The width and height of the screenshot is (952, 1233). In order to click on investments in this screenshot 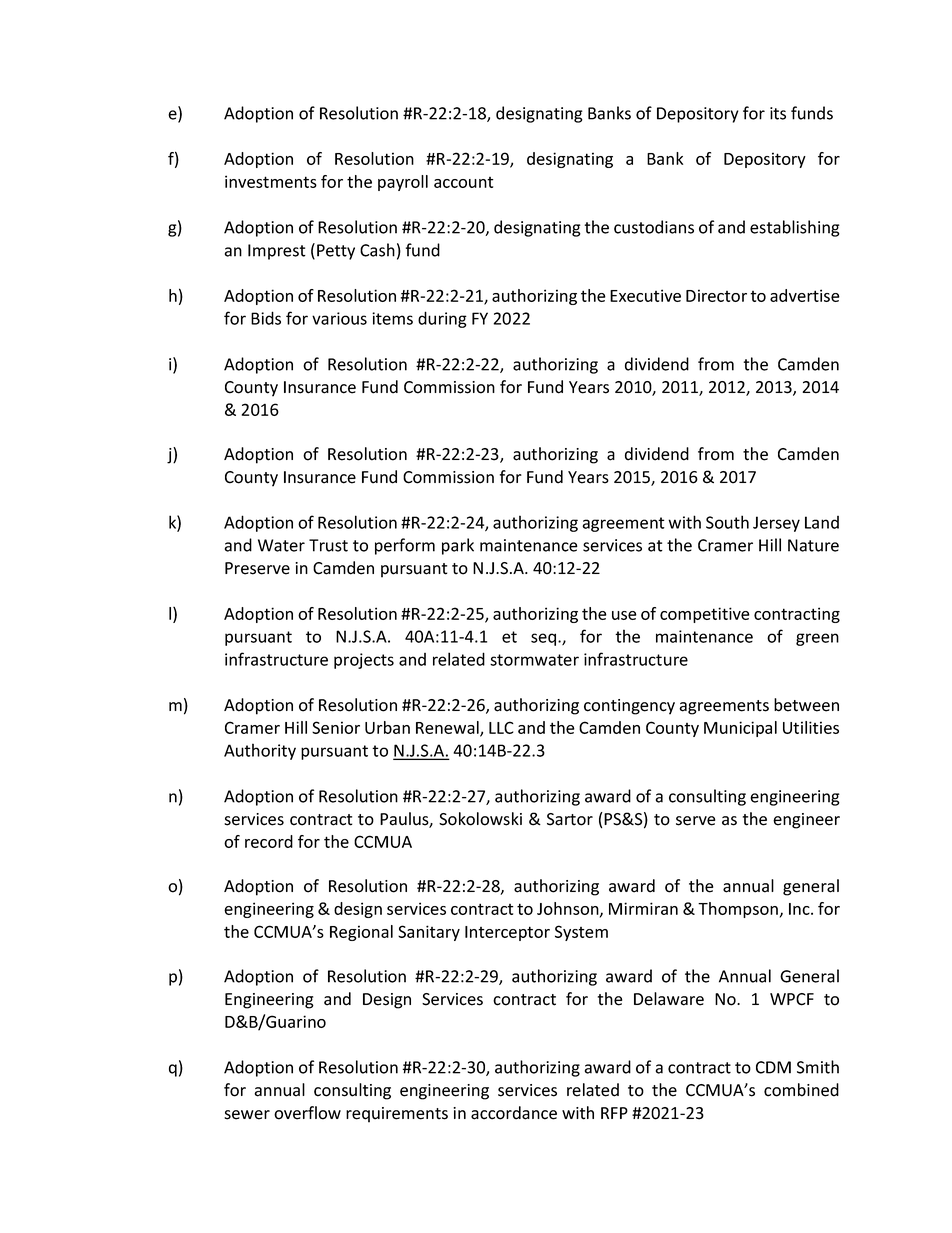, I will do `click(271, 181)`.
